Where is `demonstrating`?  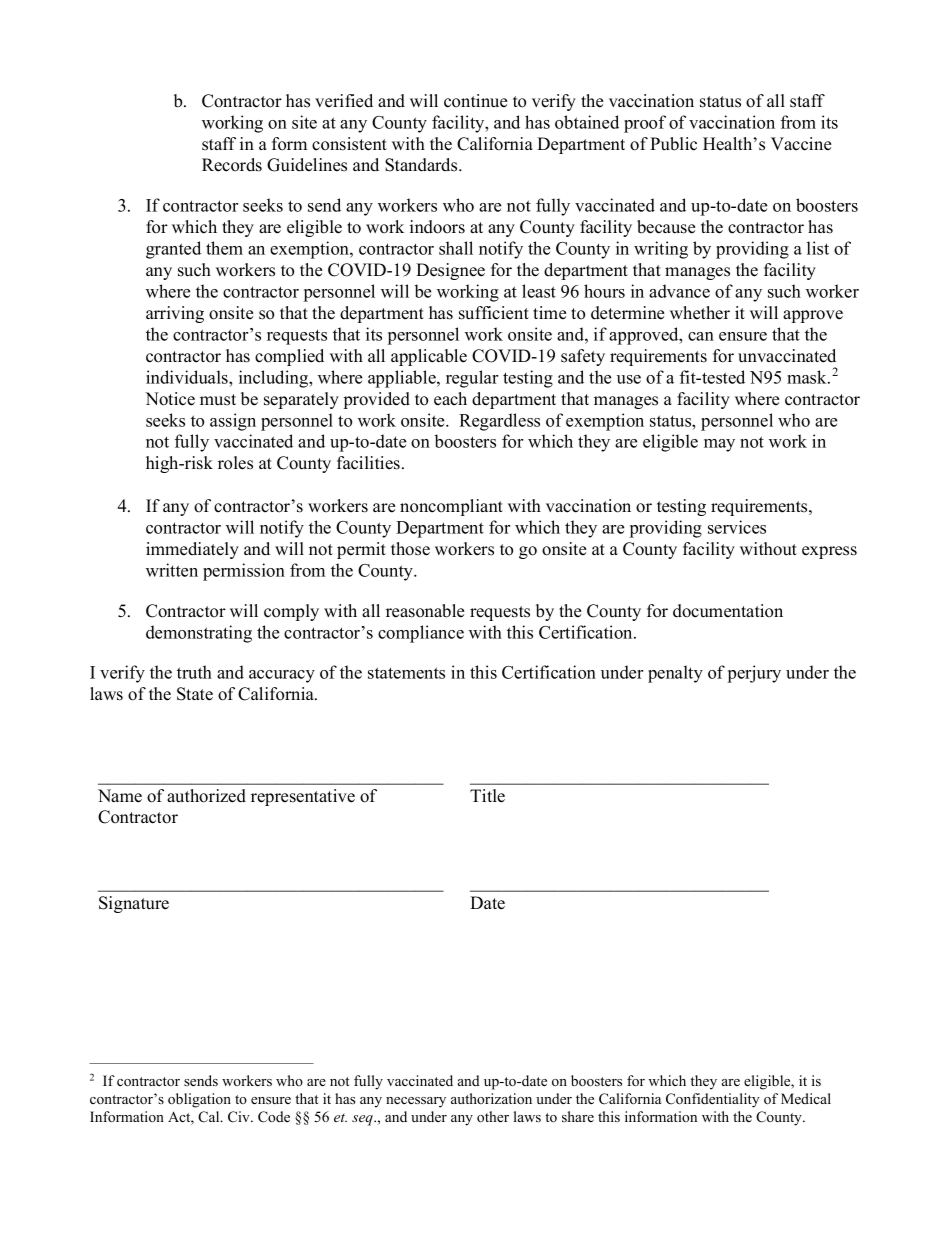 demonstrating is located at coordinates (199, 634).
